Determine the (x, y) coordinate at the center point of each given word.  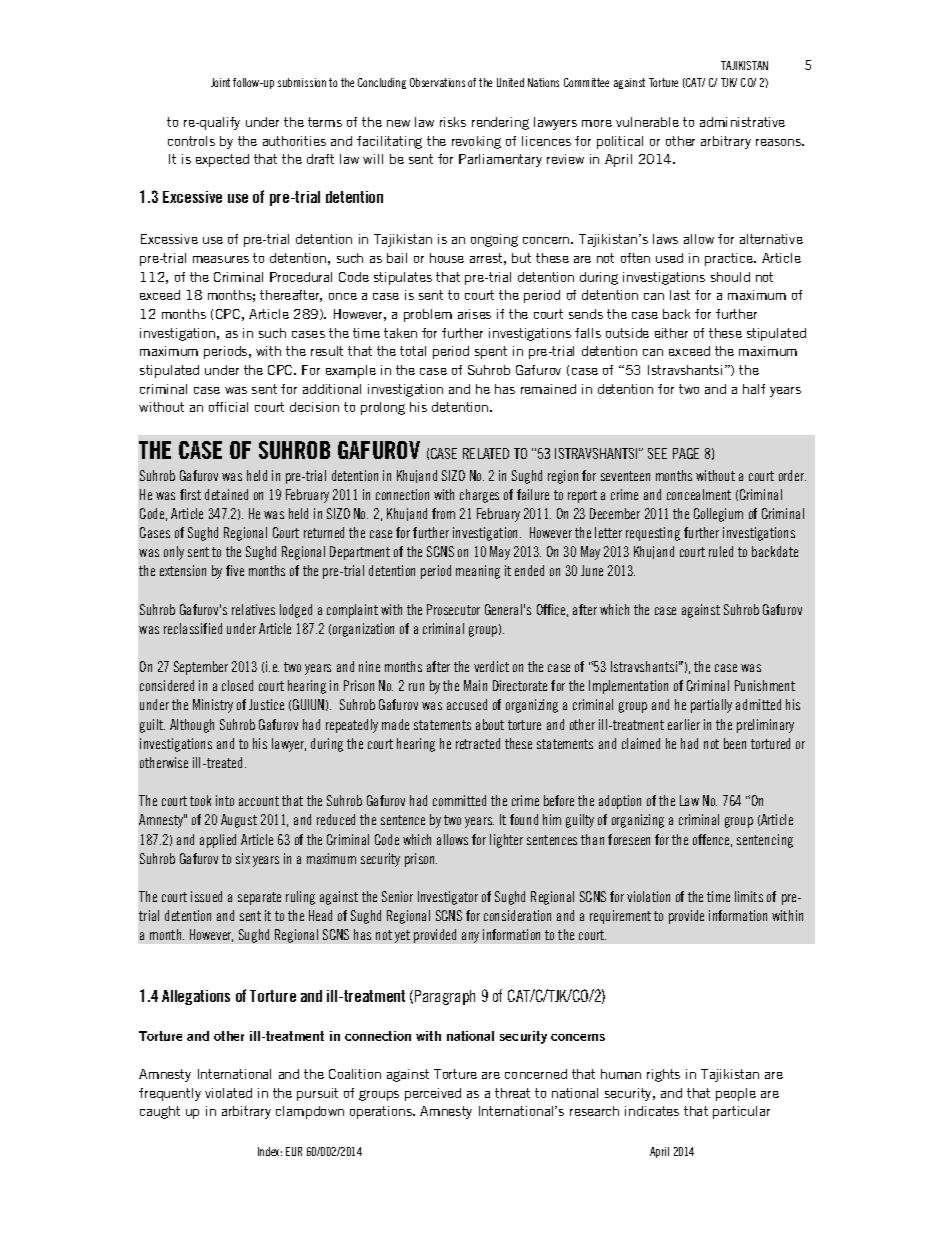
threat (512, 1093)
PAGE (686, 453)
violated (228, 1093)
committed (459, 800)
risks (453, 122)
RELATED (486, 453)
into (225, 800)
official (228, 407)
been (735, 743)
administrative (742, 122)
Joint (220, 82)
